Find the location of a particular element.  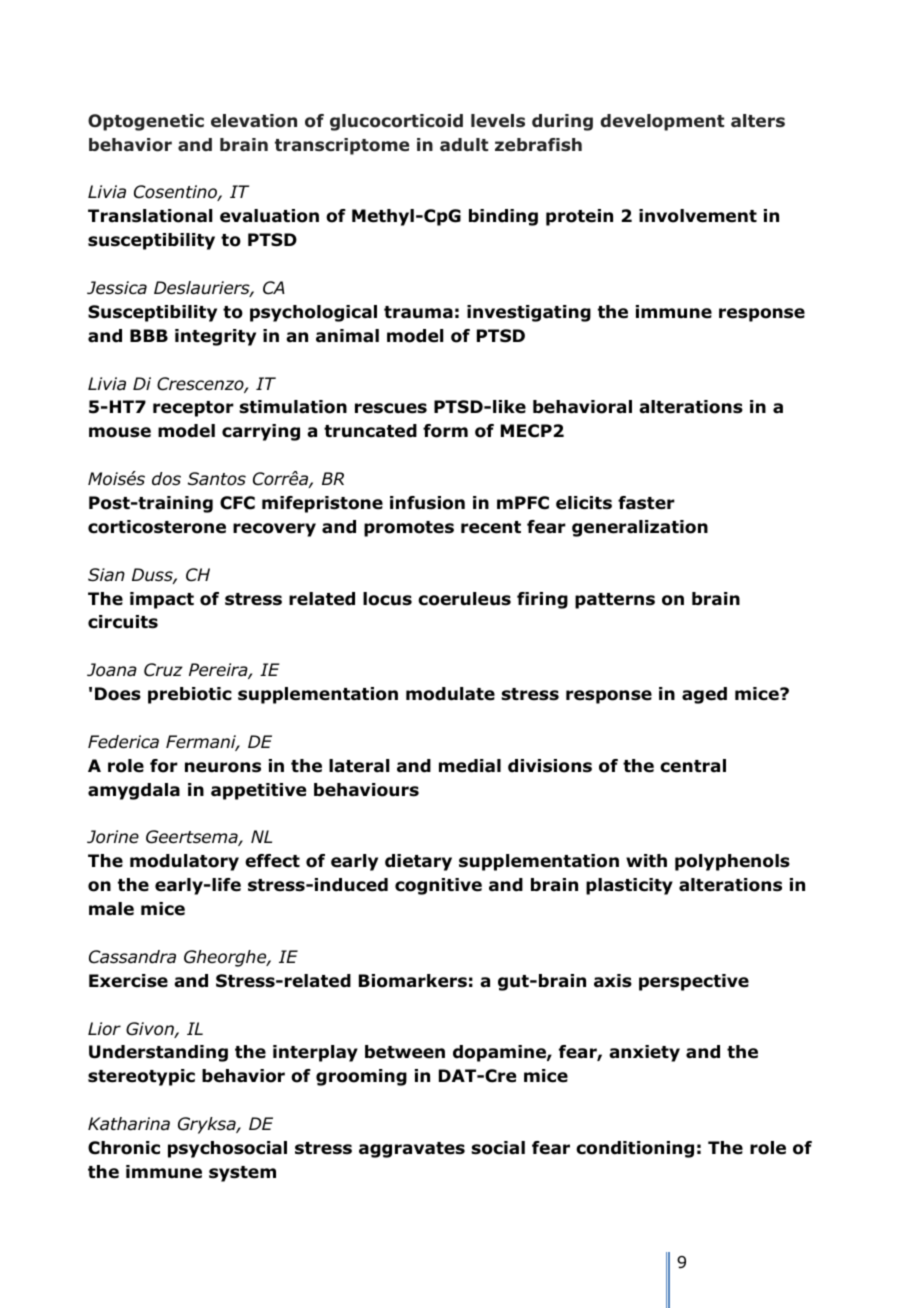

Optogenetic is located at coordinates (146, 122).
